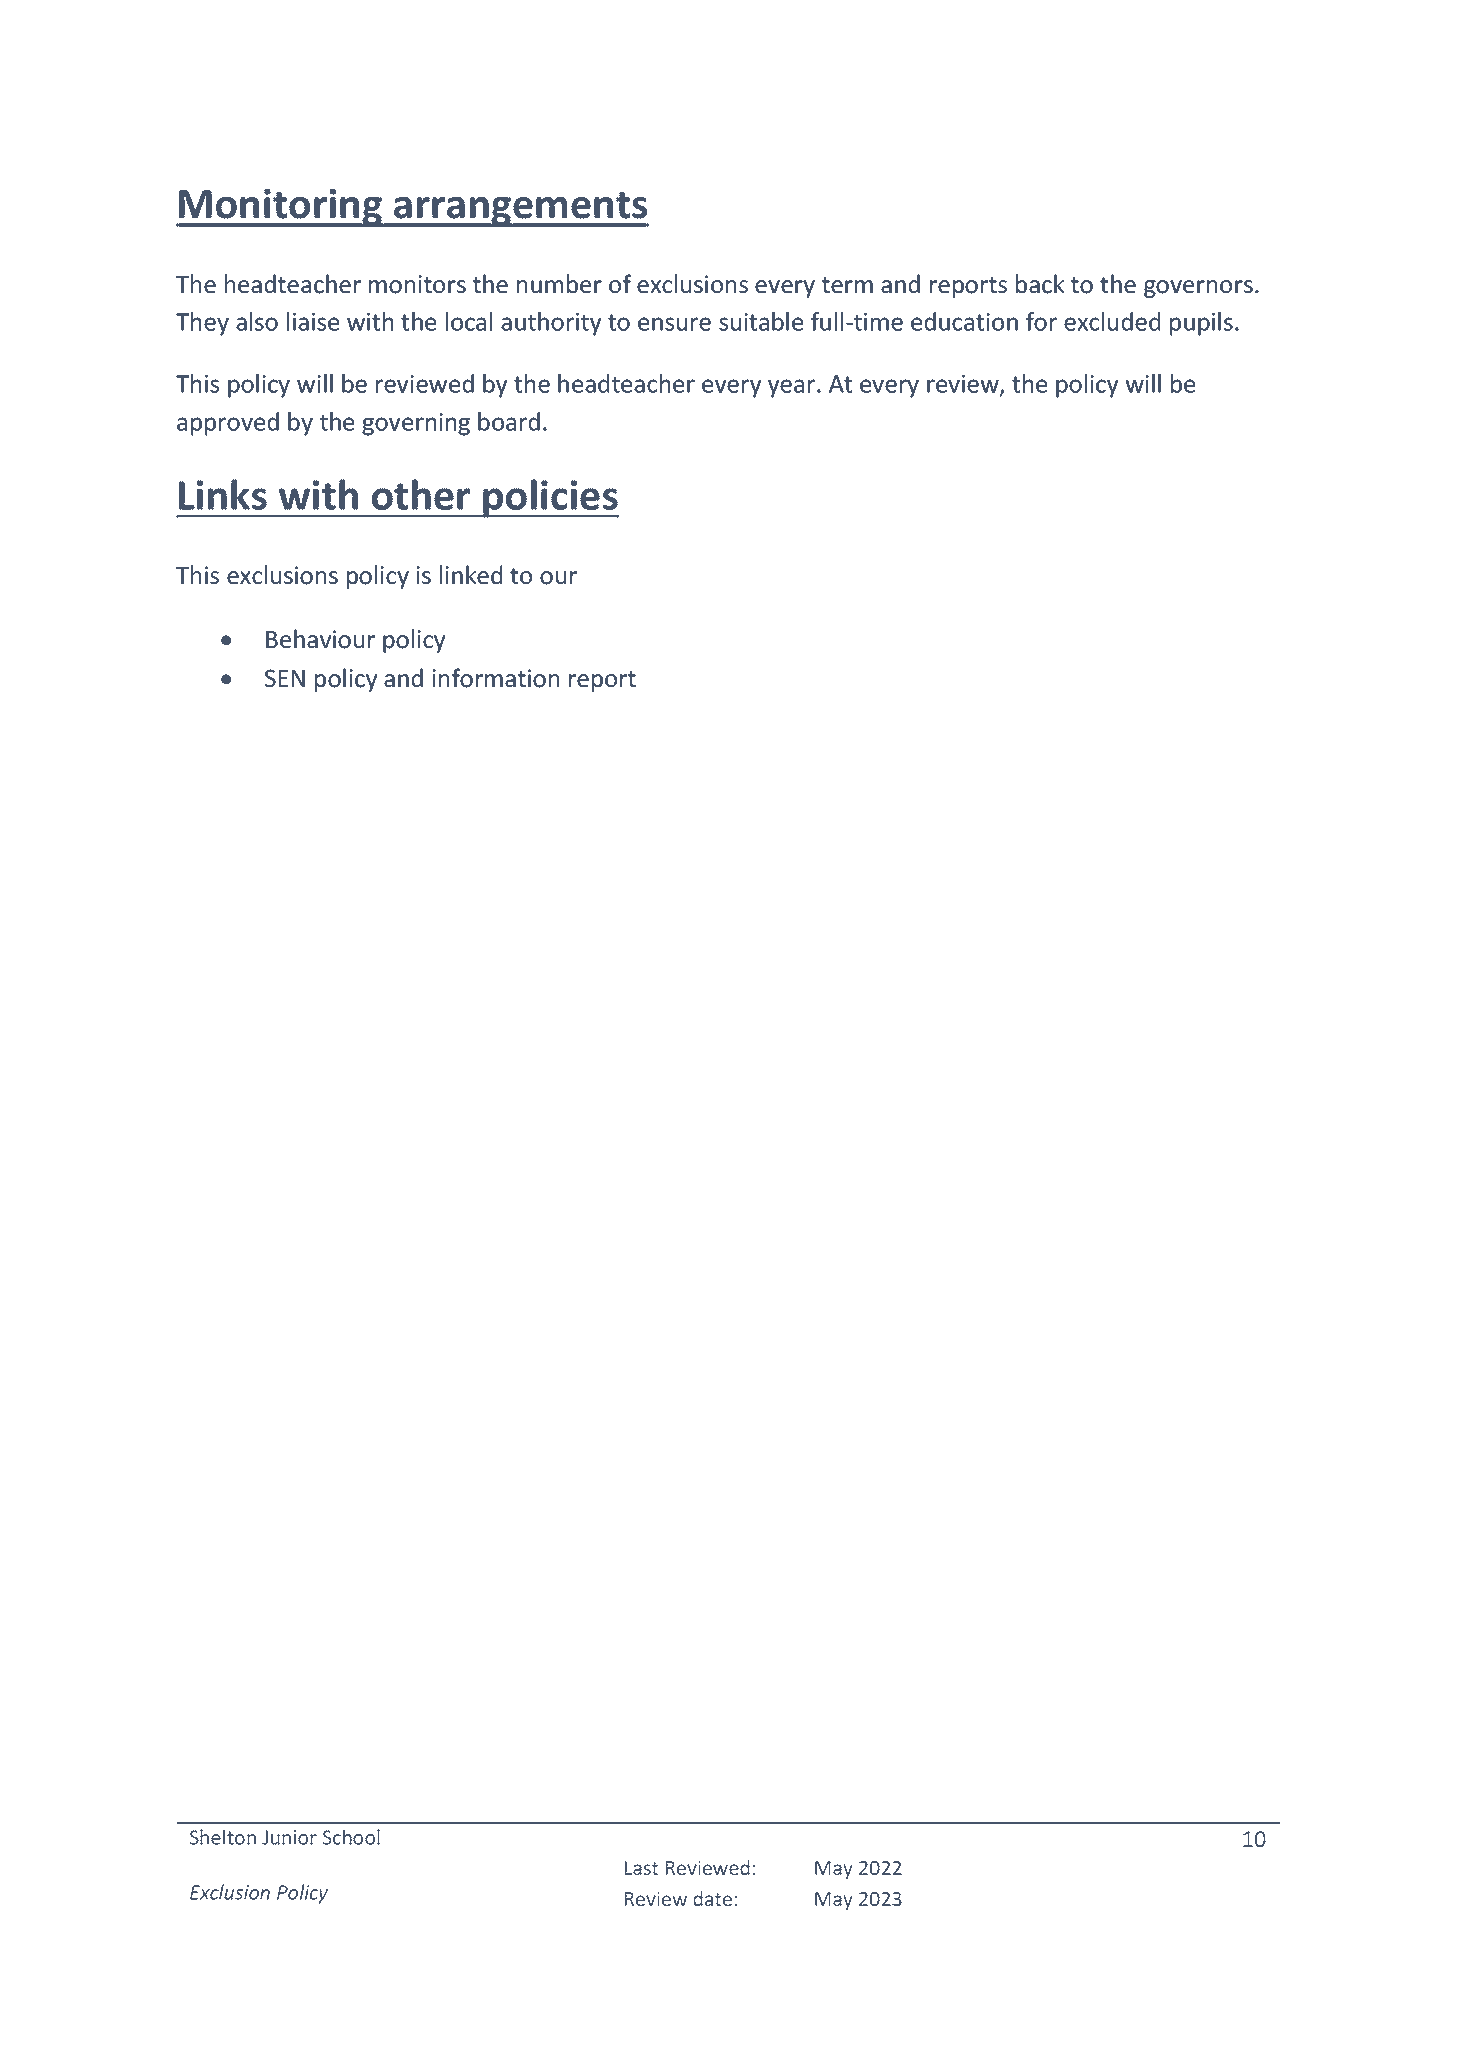  What do you see at coordinates (674, 324) in the image?
I see `ensure` at bounding box center [674, 324].
